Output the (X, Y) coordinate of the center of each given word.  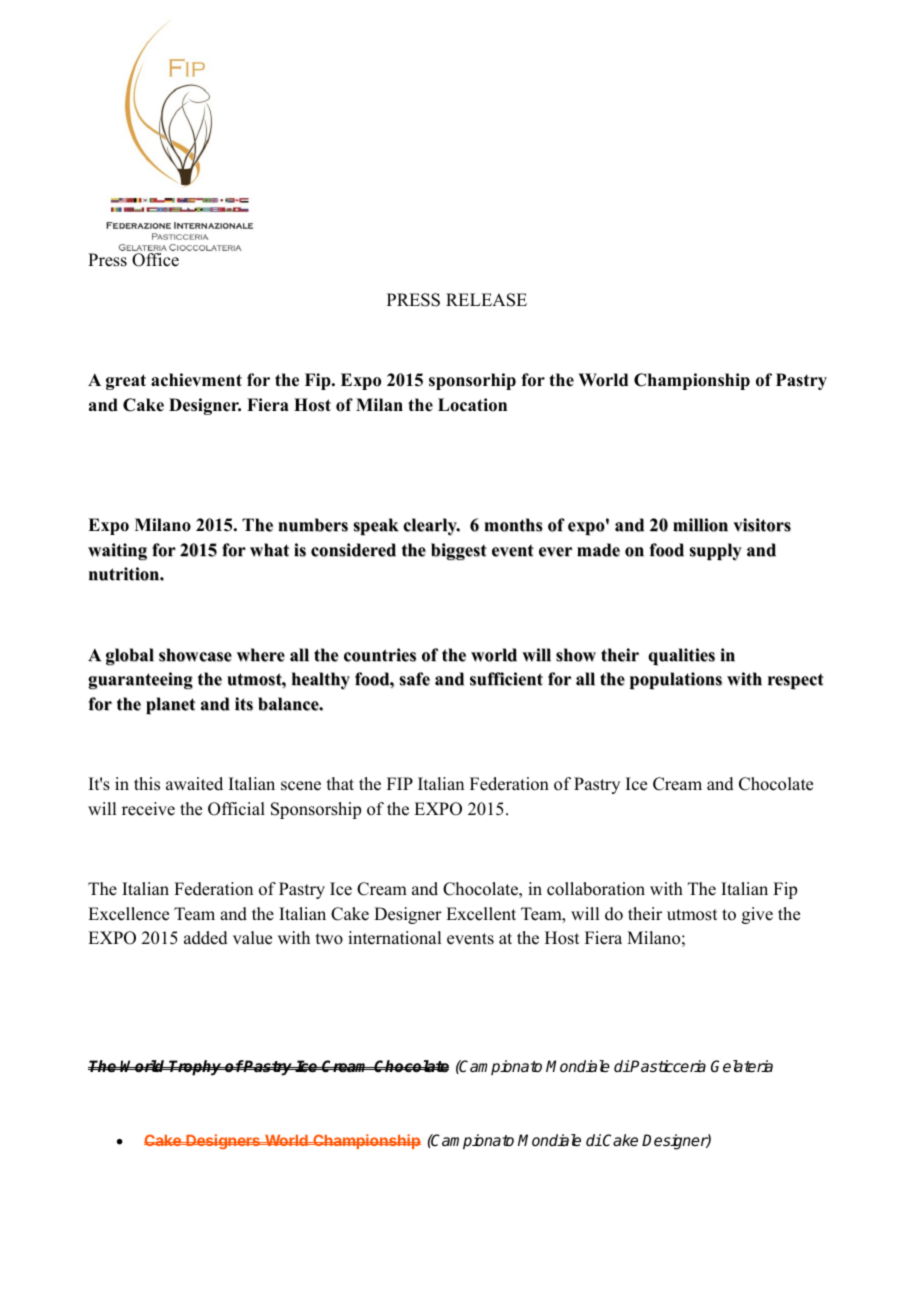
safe (414, 679)
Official (236, 809)
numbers (313, 525)
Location (472, 405)
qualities (681, 657)
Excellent (481, 914)
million (700, 525)
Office (155, 260)
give (757, 915)
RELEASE (486, 300)
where (261, 655)
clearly (431, 527)
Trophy (196, 1068)
